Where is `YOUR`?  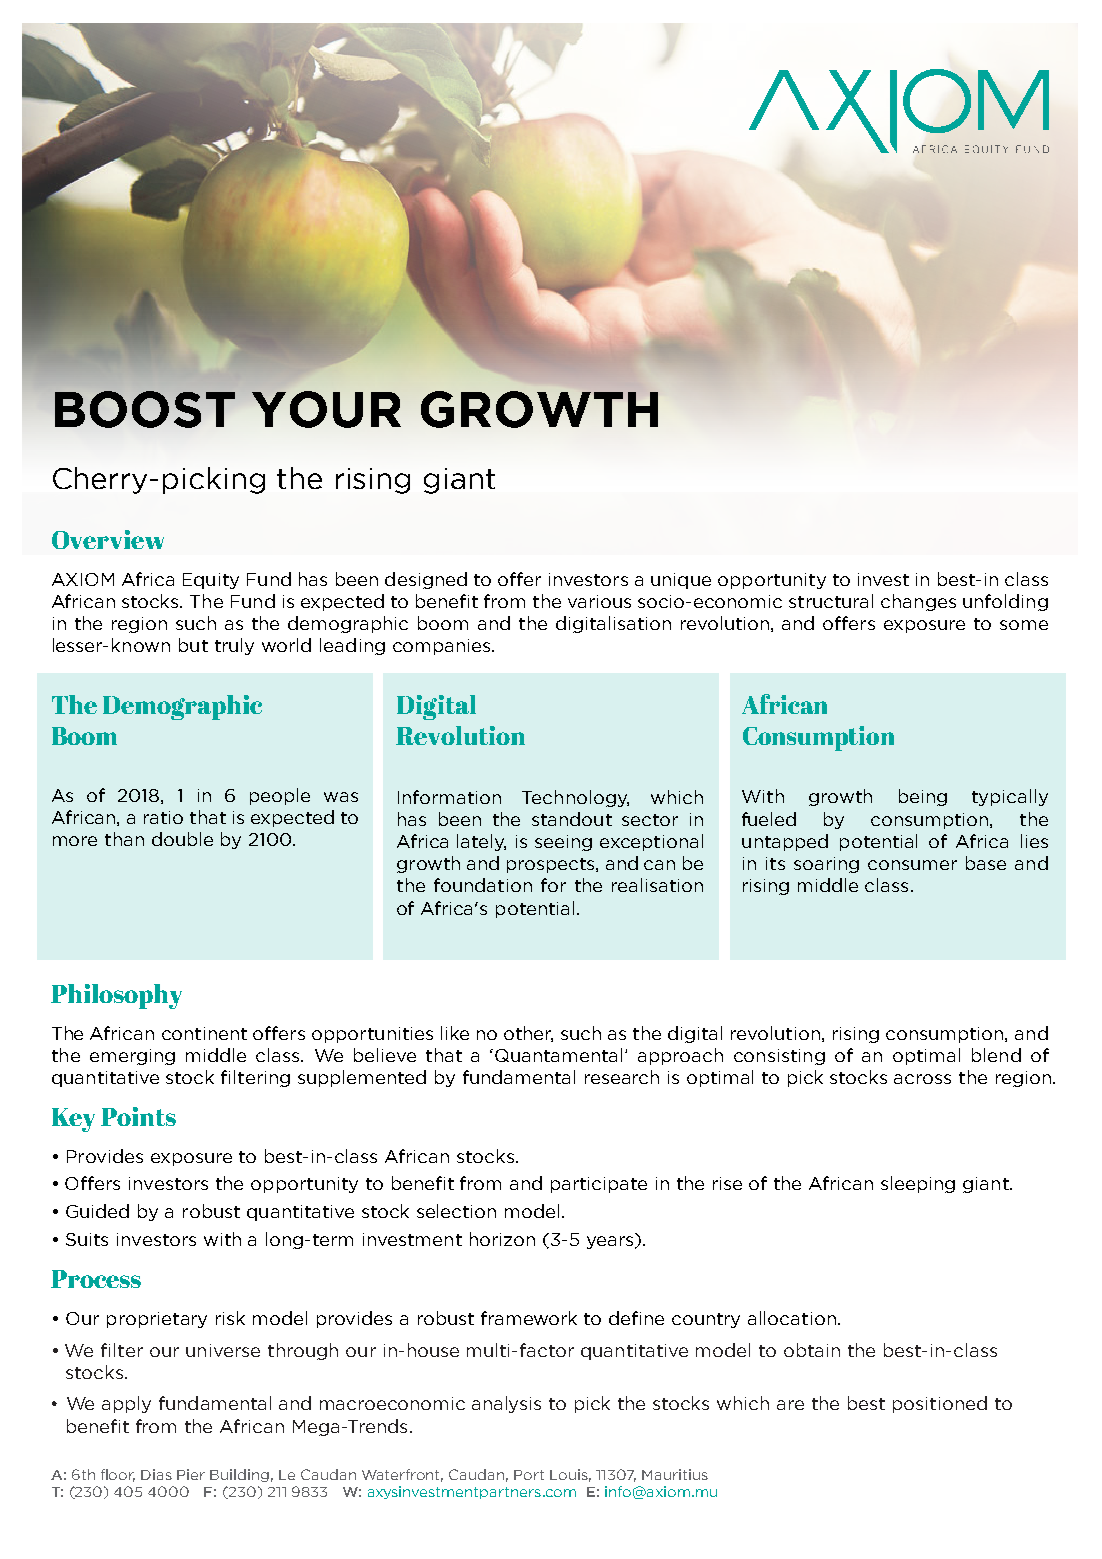
YOUR is located at coordinates (326, 409).
